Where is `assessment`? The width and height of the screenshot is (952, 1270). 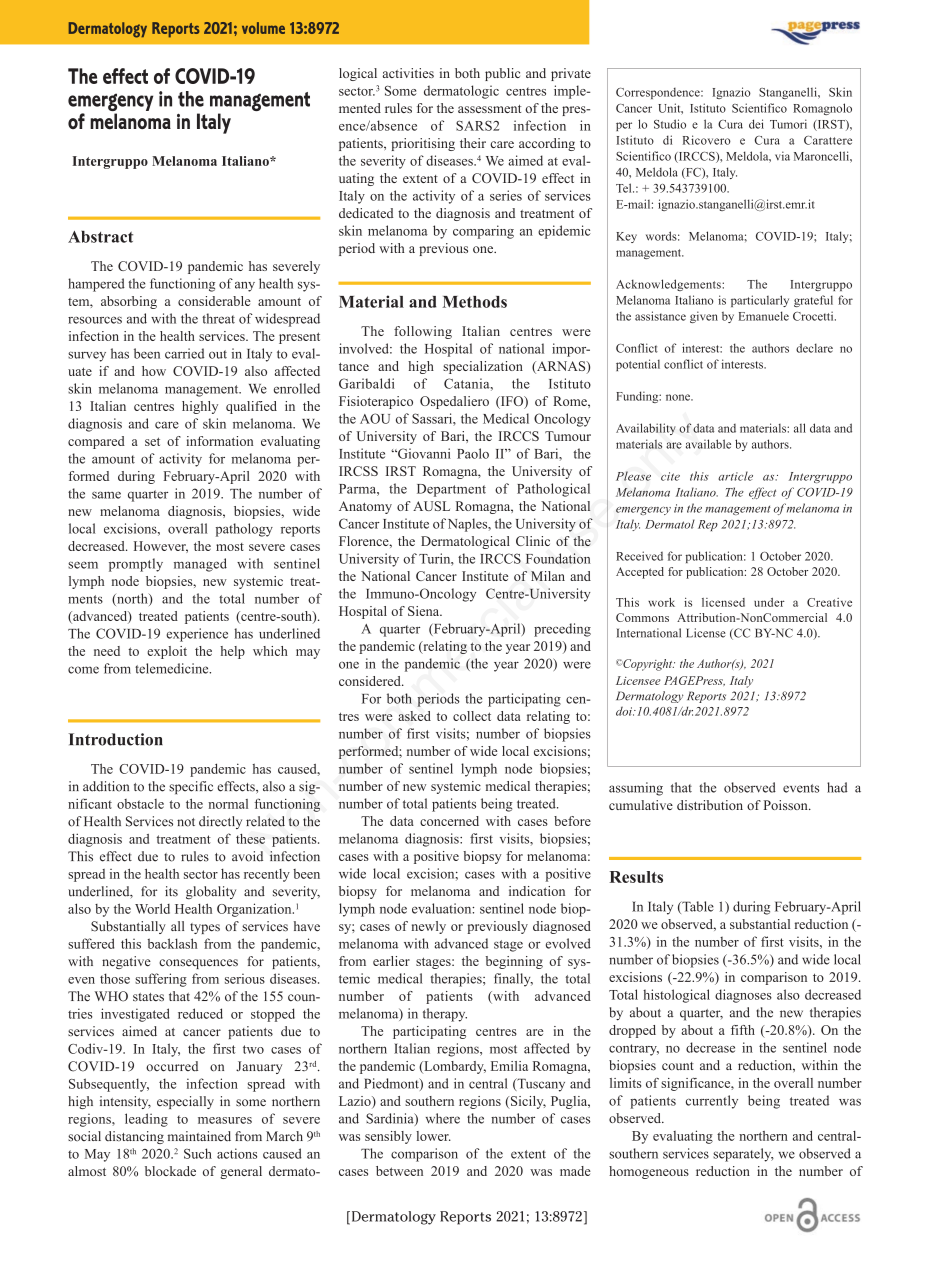 assessment is located at coordinates (489, 109).
